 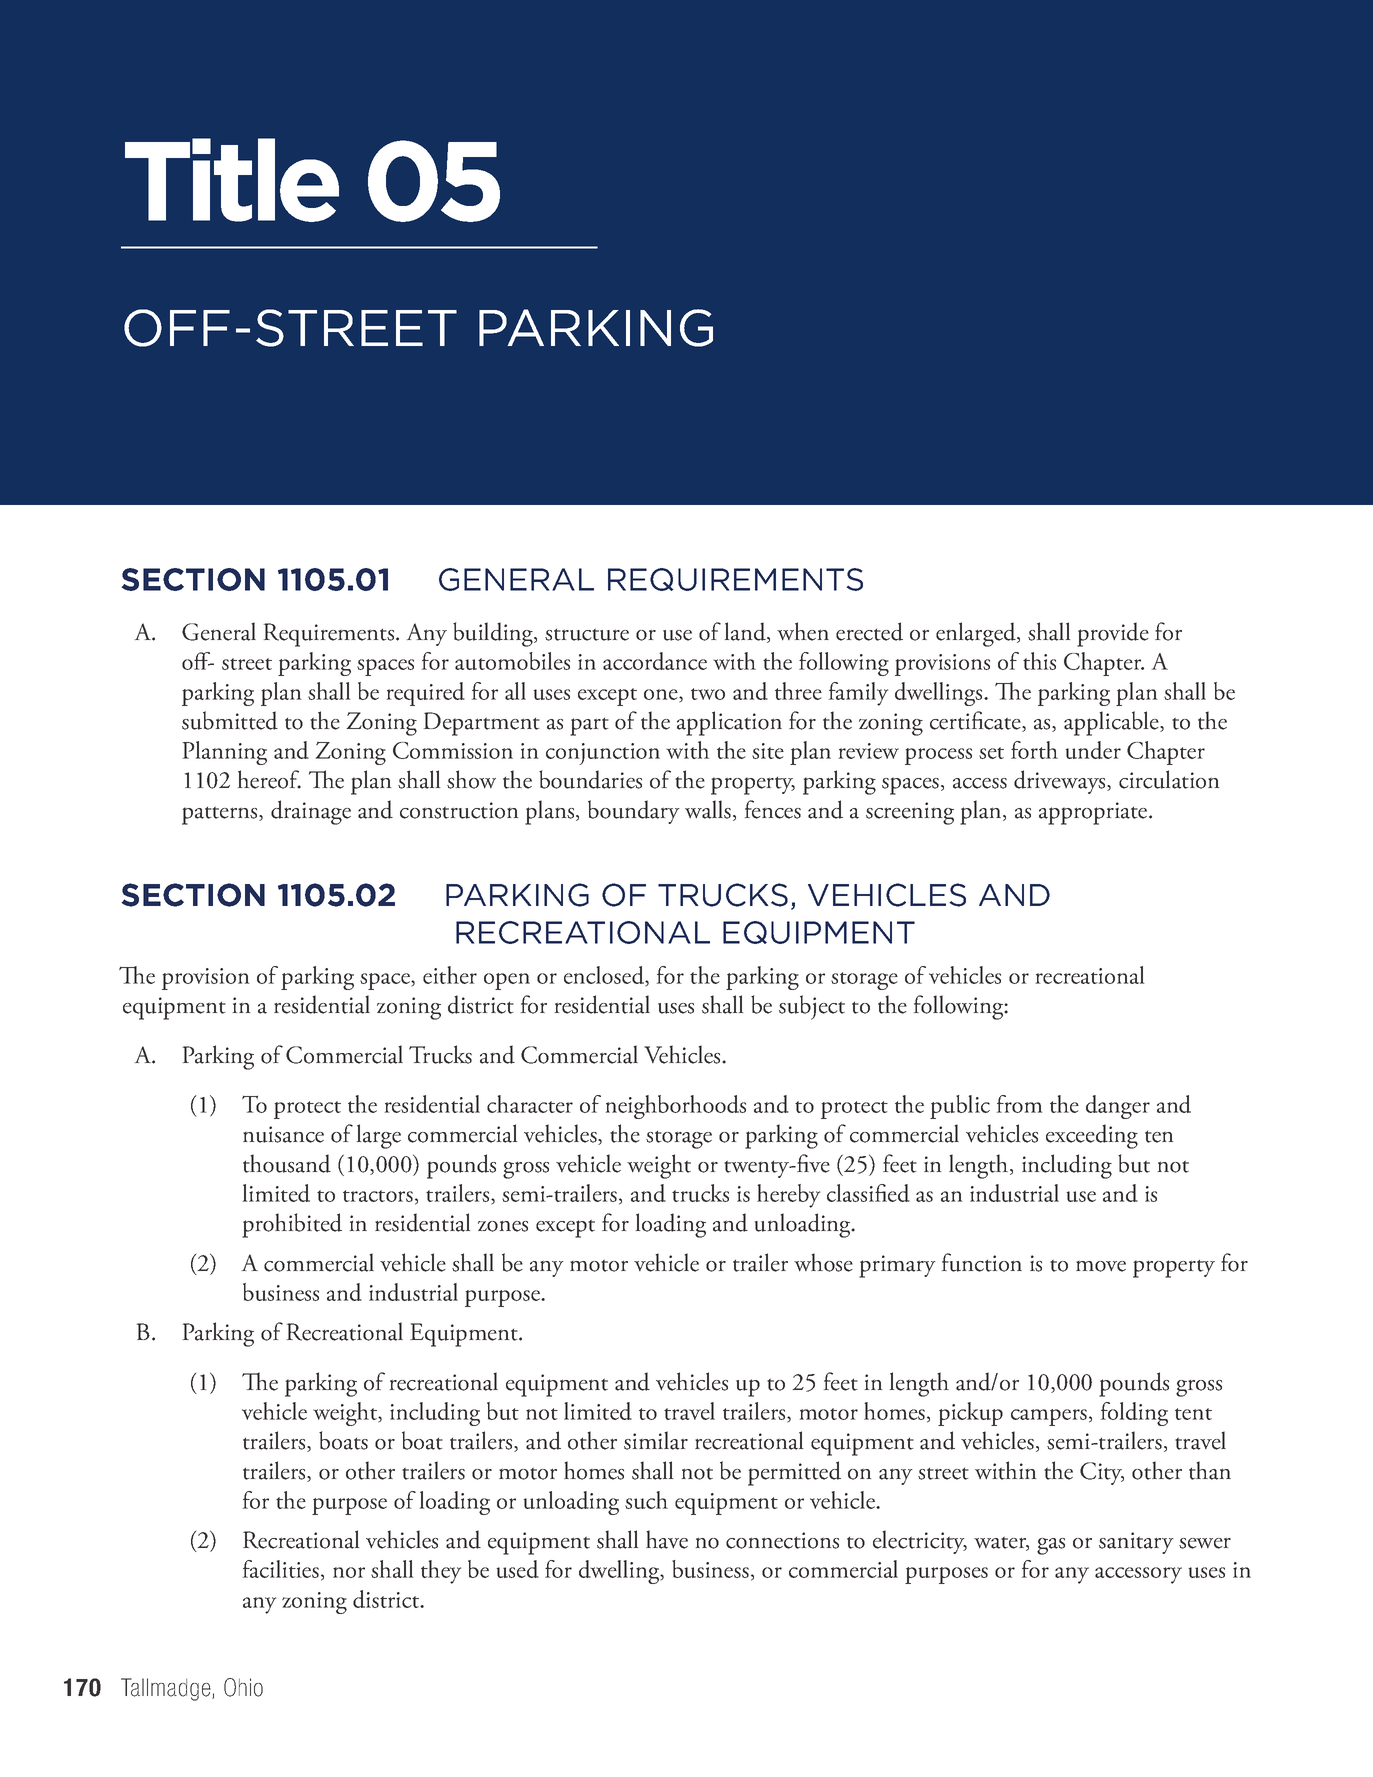 What do you see at coordinates (1051, 1546) in the image?
I see `gas` at bounding box center [1051, 1546].
